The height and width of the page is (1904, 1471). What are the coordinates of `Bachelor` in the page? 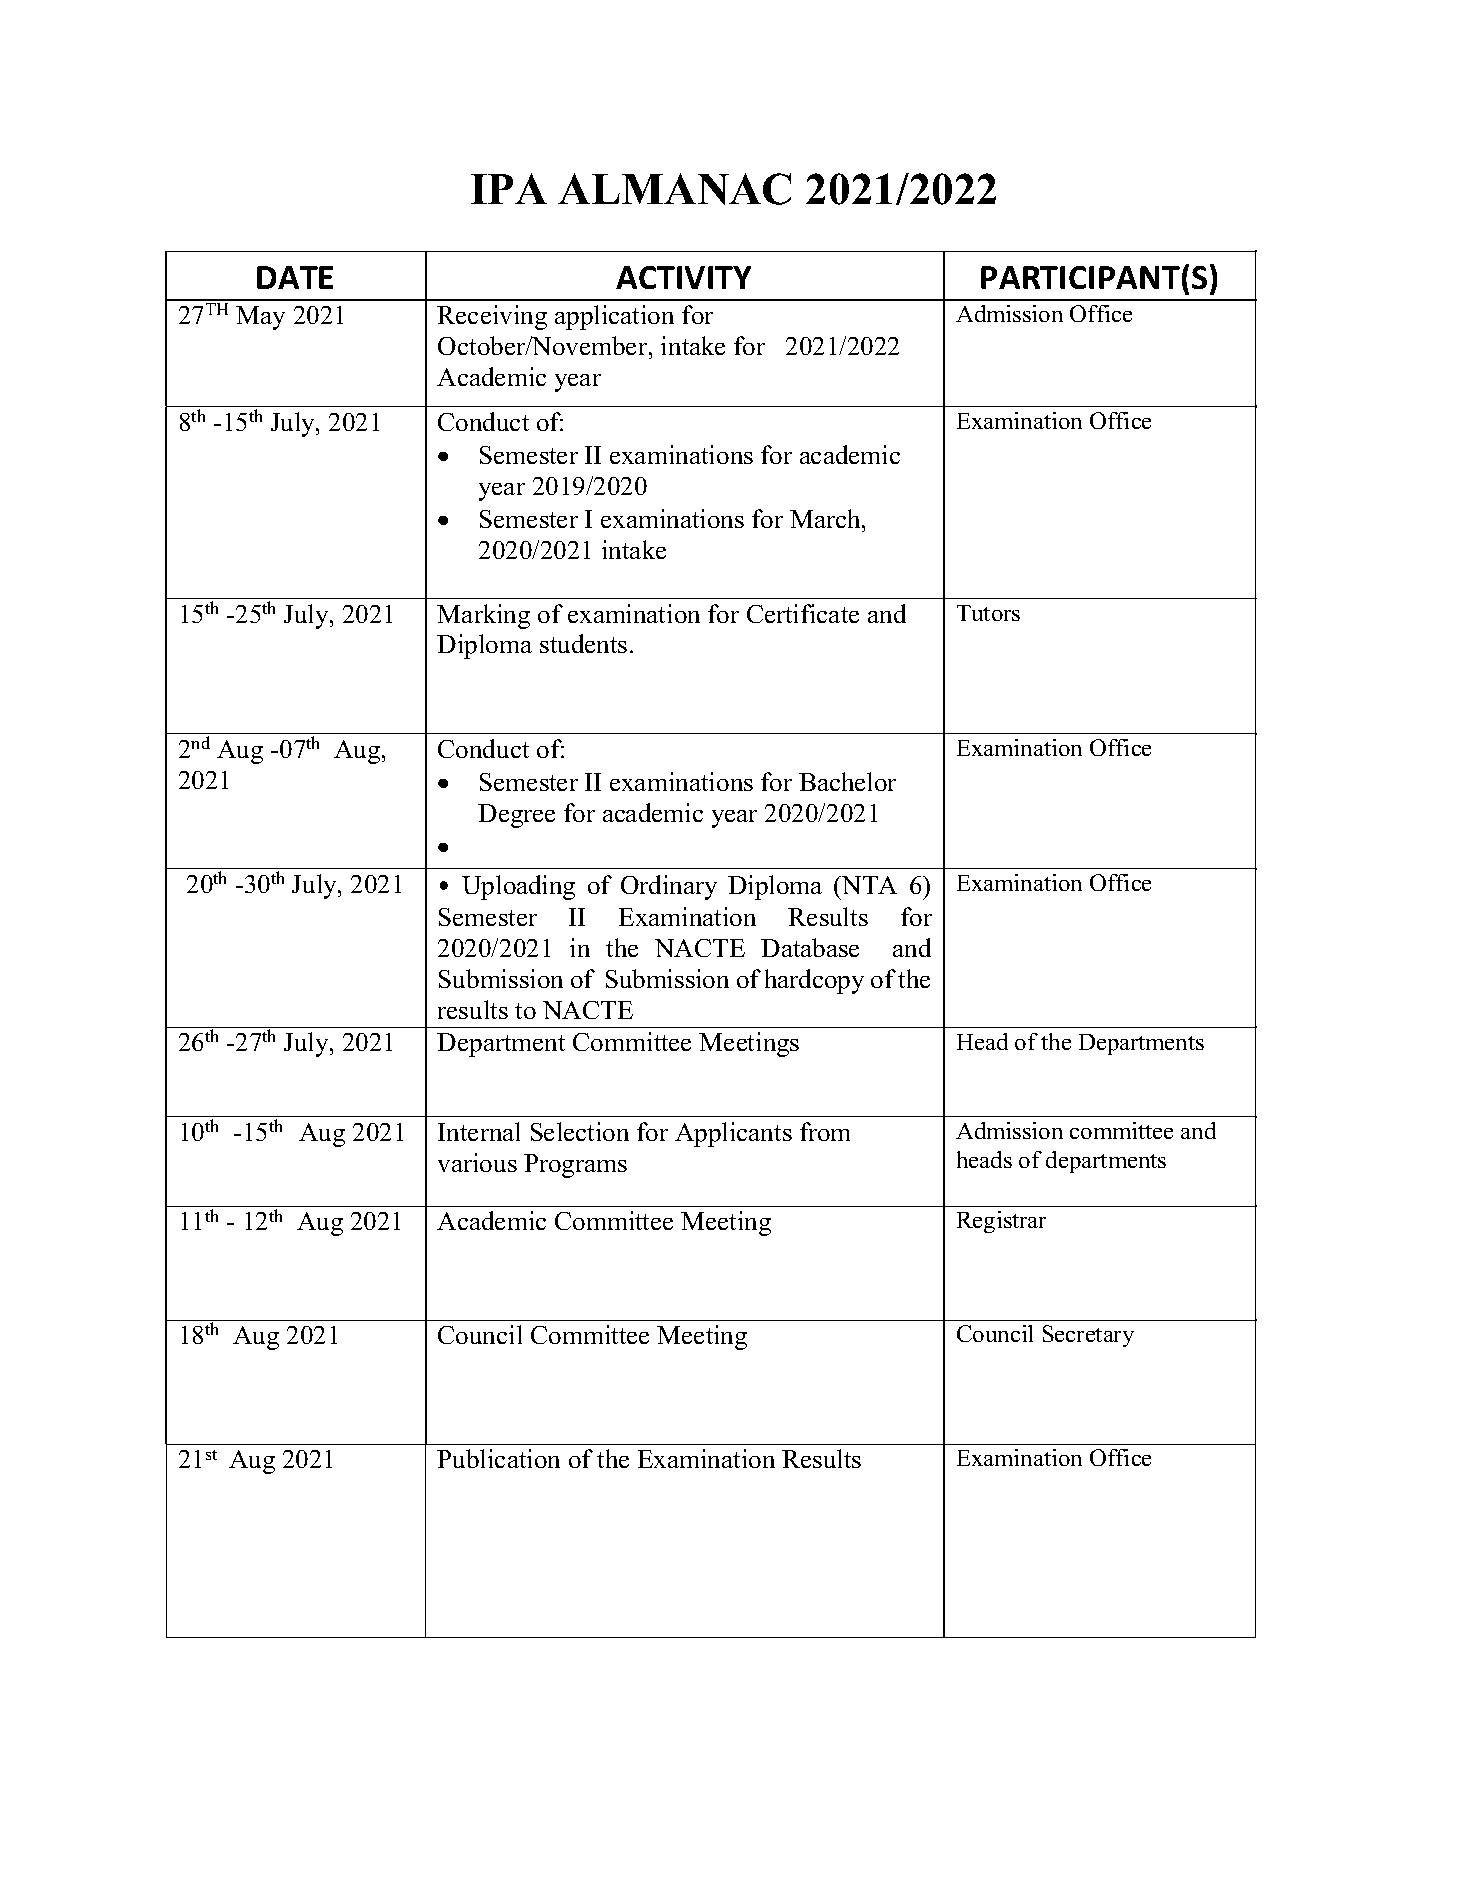 It's located at (847, 781).
